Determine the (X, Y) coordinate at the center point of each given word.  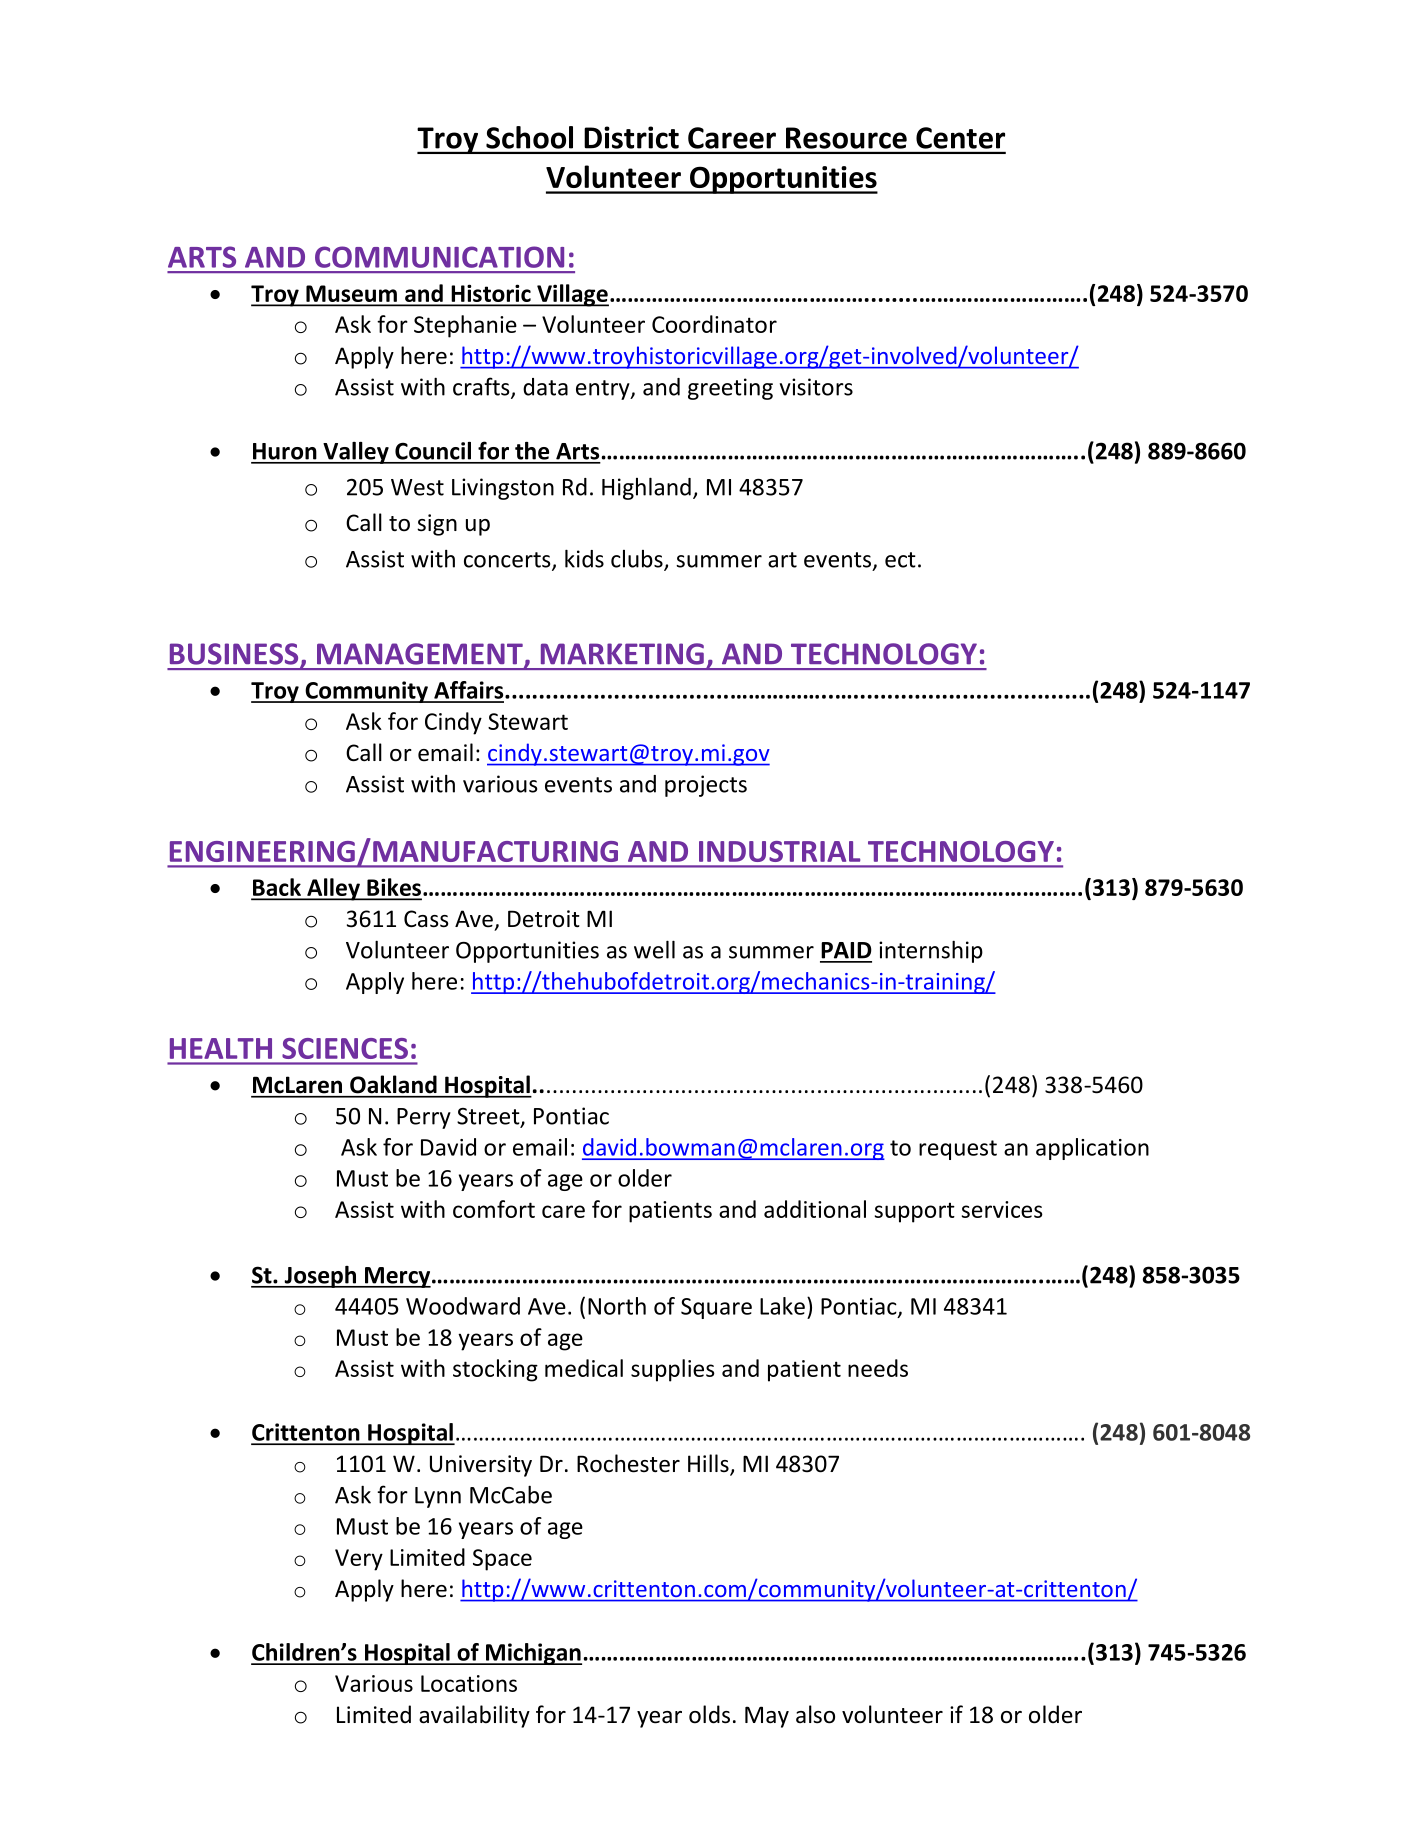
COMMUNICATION (439, 257)
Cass (426, 919)
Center (960, 138)
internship (931, 951)
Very (359, 1560)
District (632, 137)
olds (709, 1714)
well (654, 949)
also (815, 1714)
